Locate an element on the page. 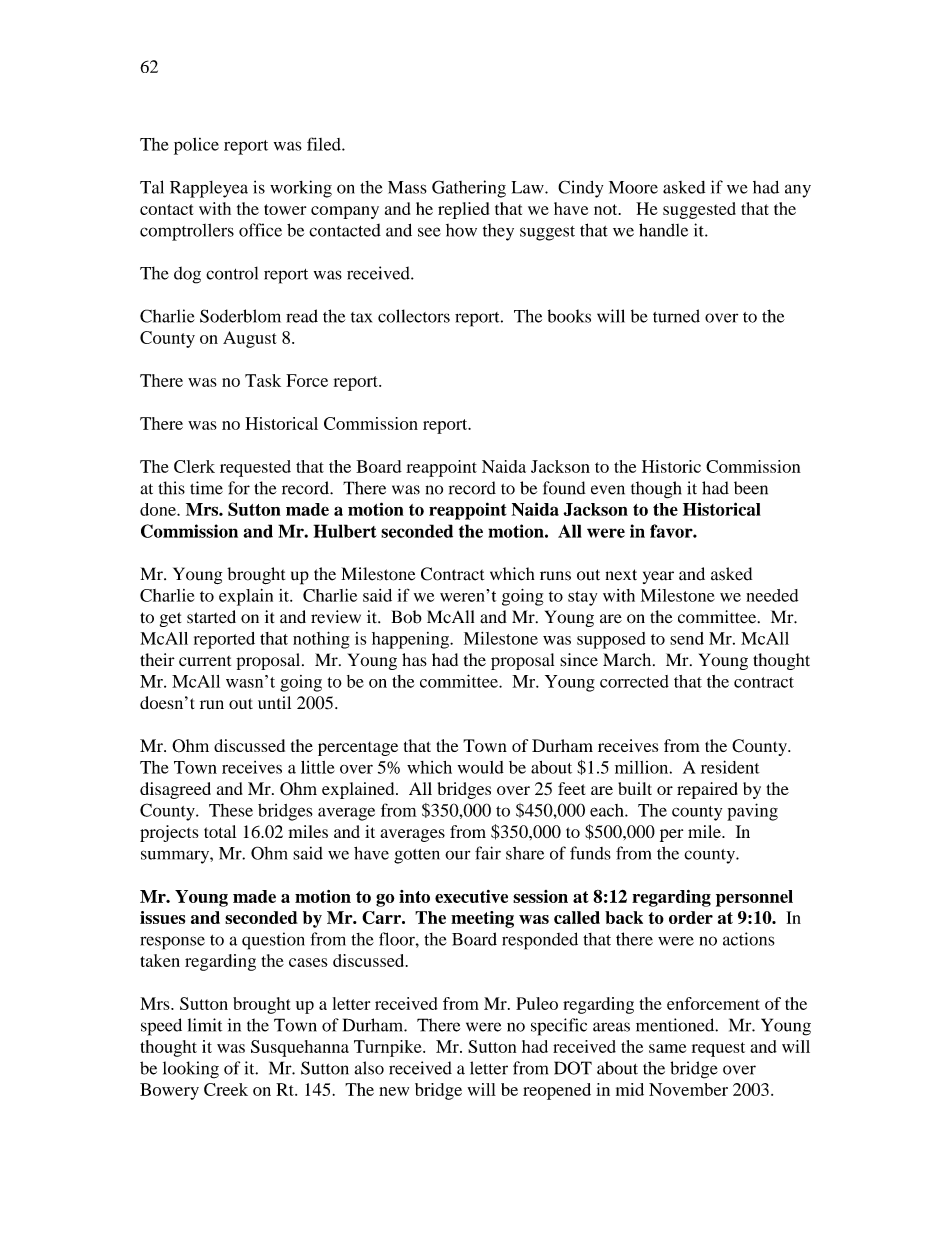  Turnpike is located at coordinates (389, 1048).
